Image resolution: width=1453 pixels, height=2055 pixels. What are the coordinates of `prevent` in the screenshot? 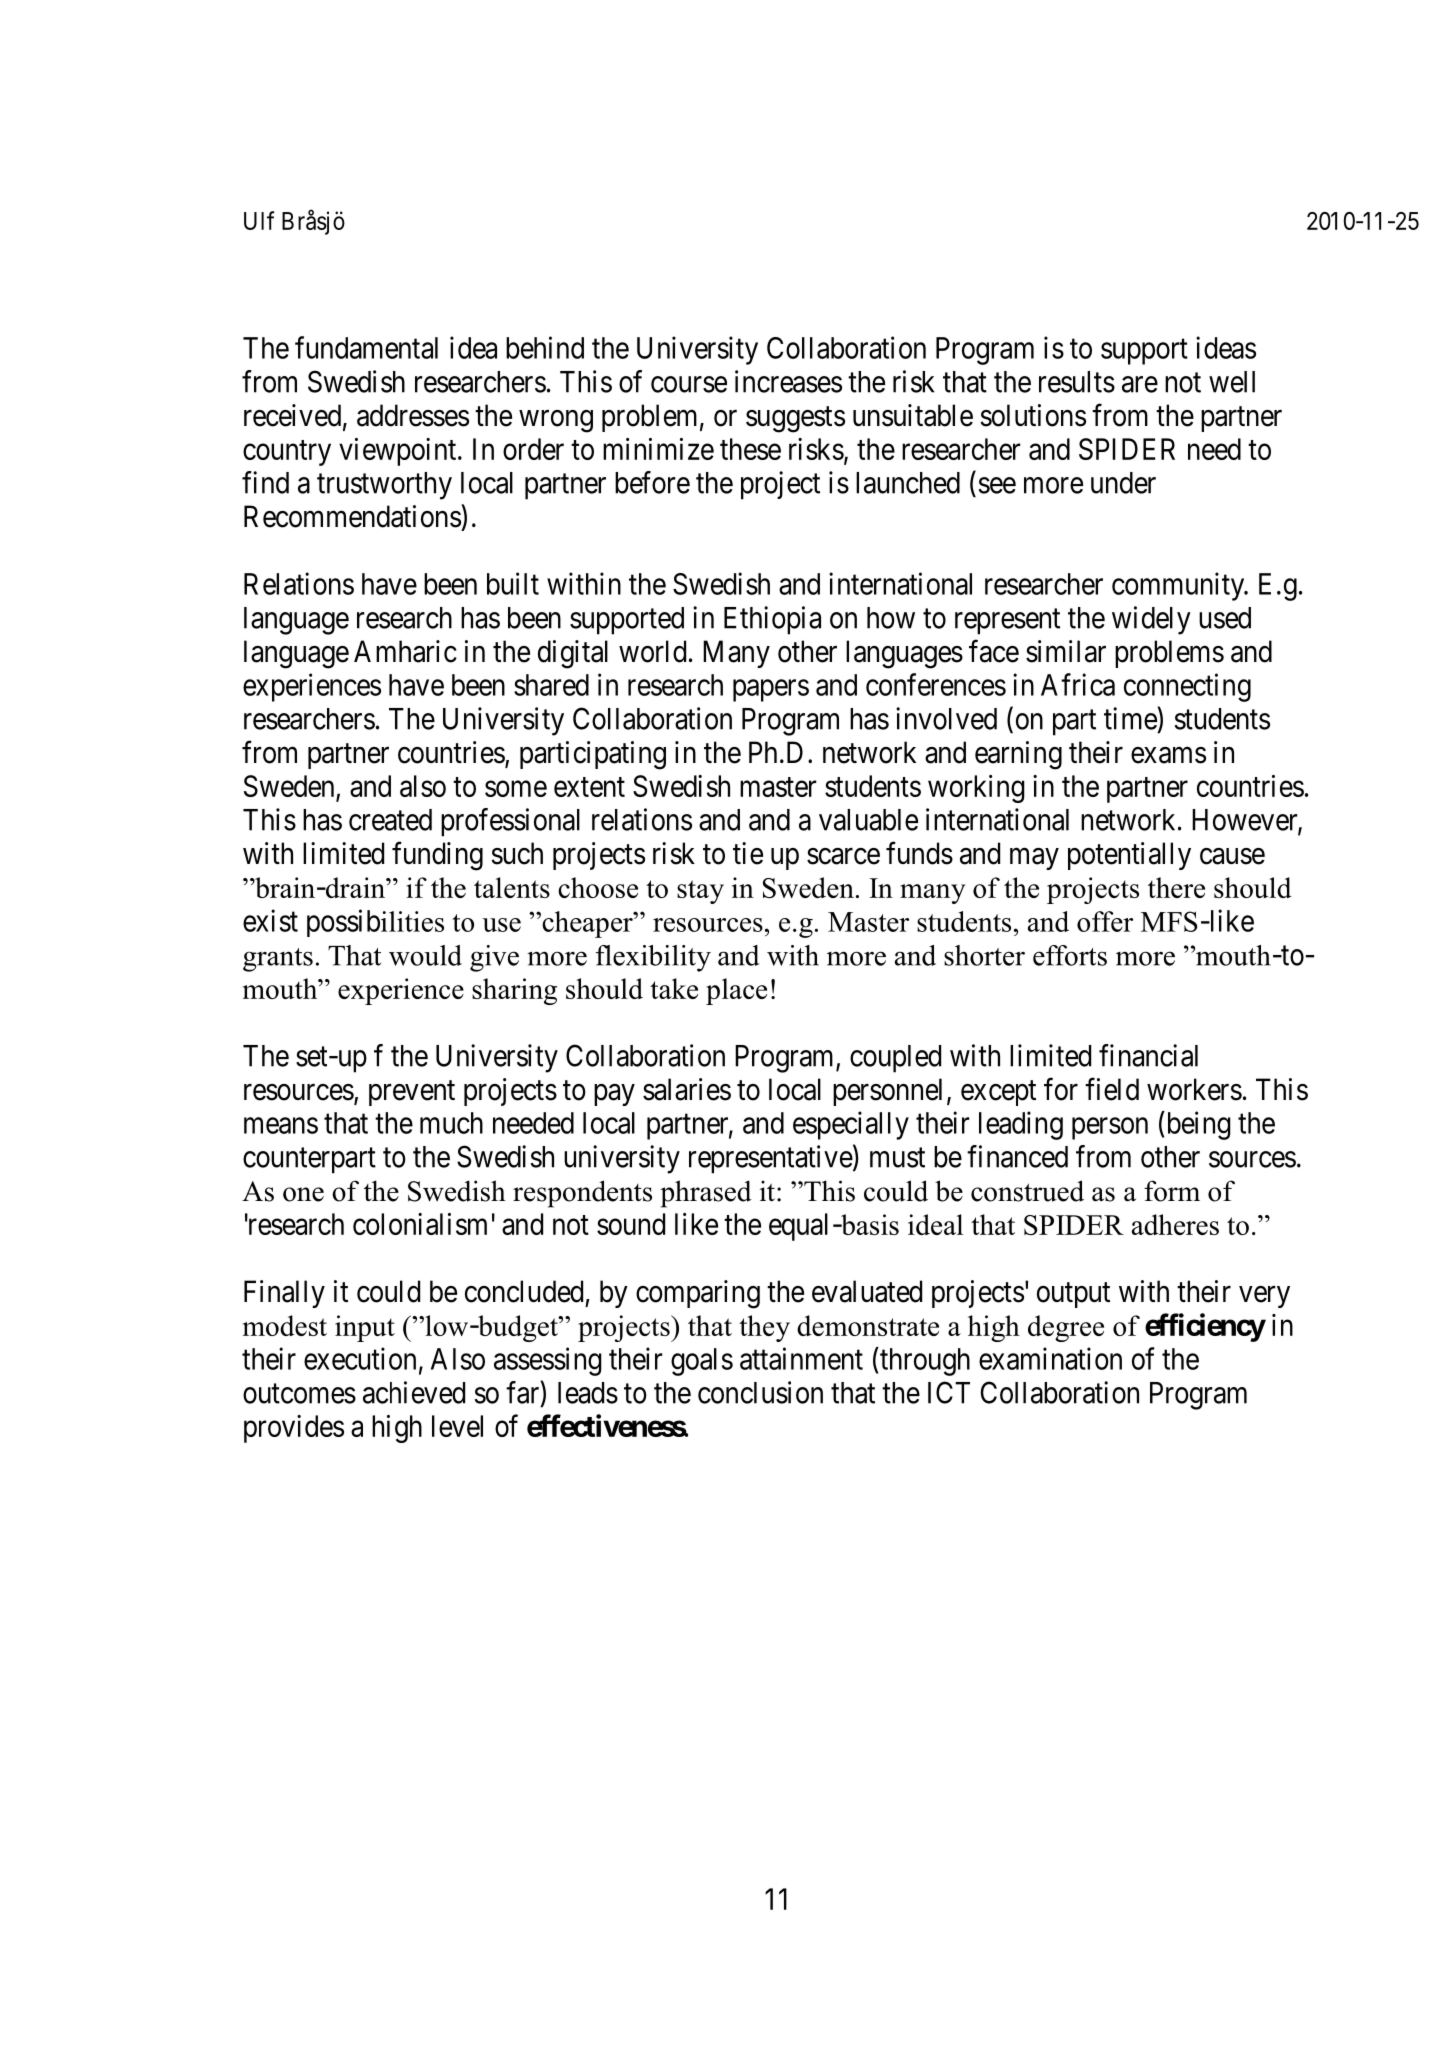 It's located at (412, 1093).
